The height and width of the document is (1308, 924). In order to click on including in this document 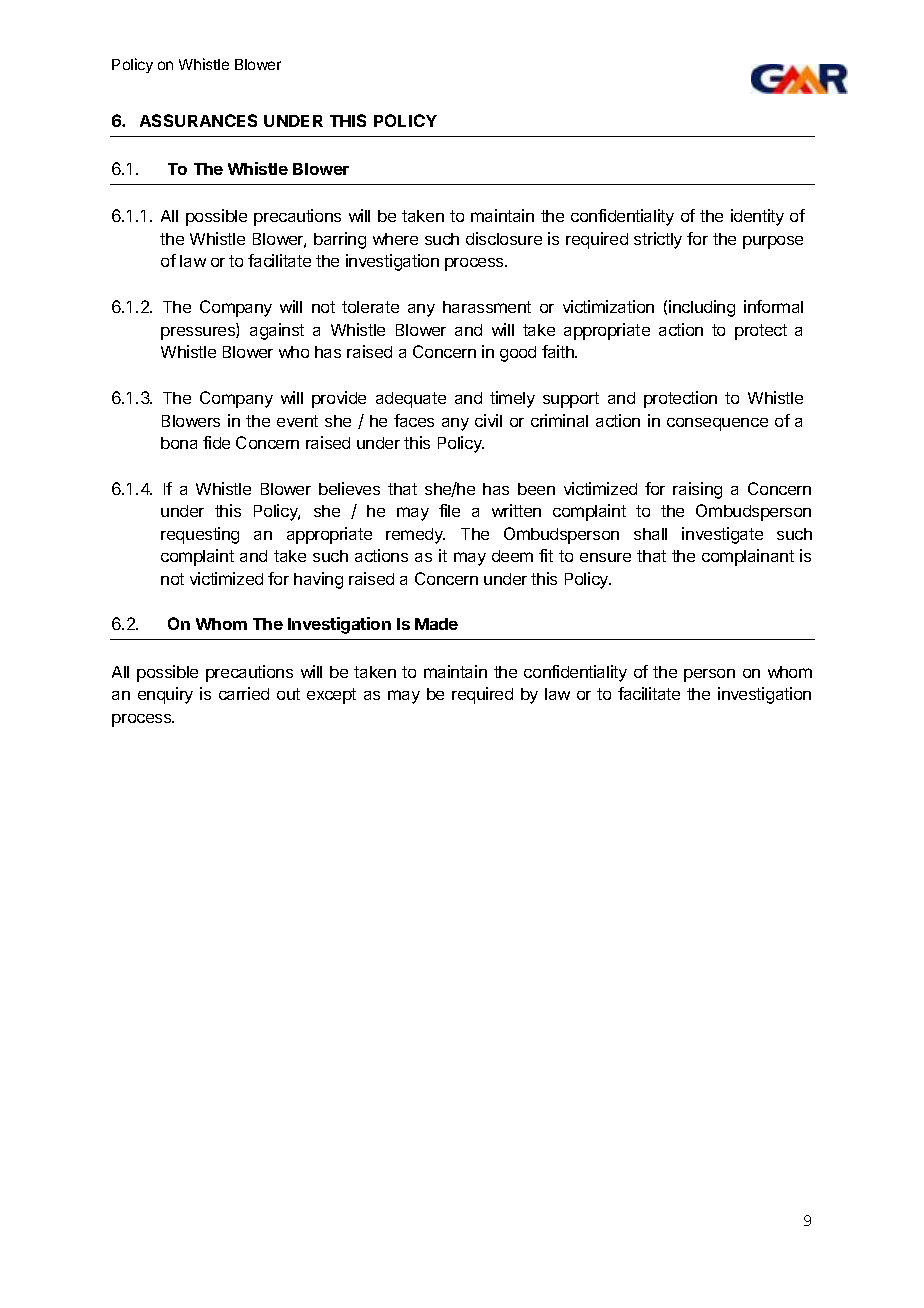, I will do `click(702, 308)`.
